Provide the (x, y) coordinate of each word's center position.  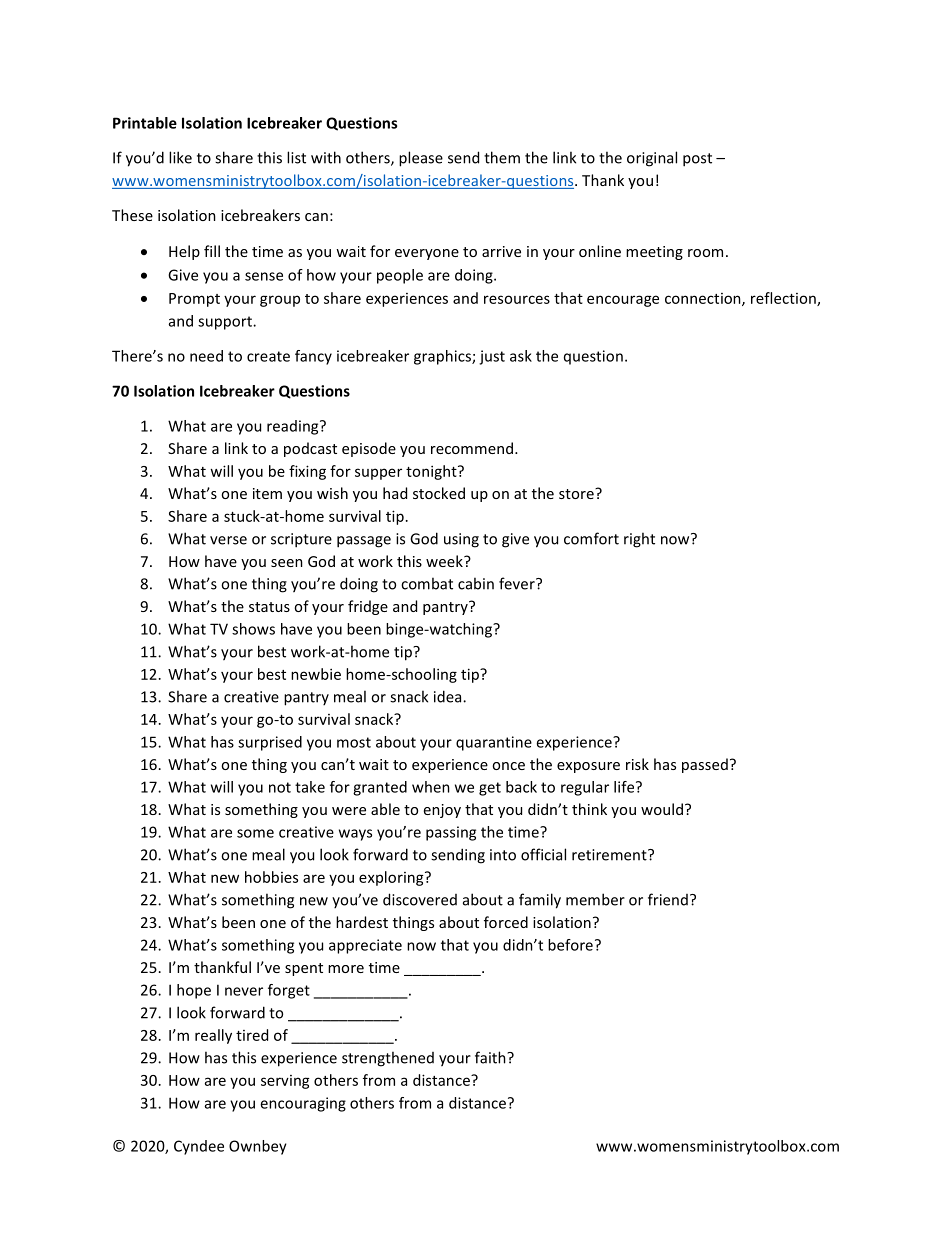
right (639, 540)
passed (705, 765)
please (421, 159)
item (267, 493)
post (697, 160)
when (431, 787)
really (213, 1036)
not (280, 787)
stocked (439, 493)
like (180, 157)
